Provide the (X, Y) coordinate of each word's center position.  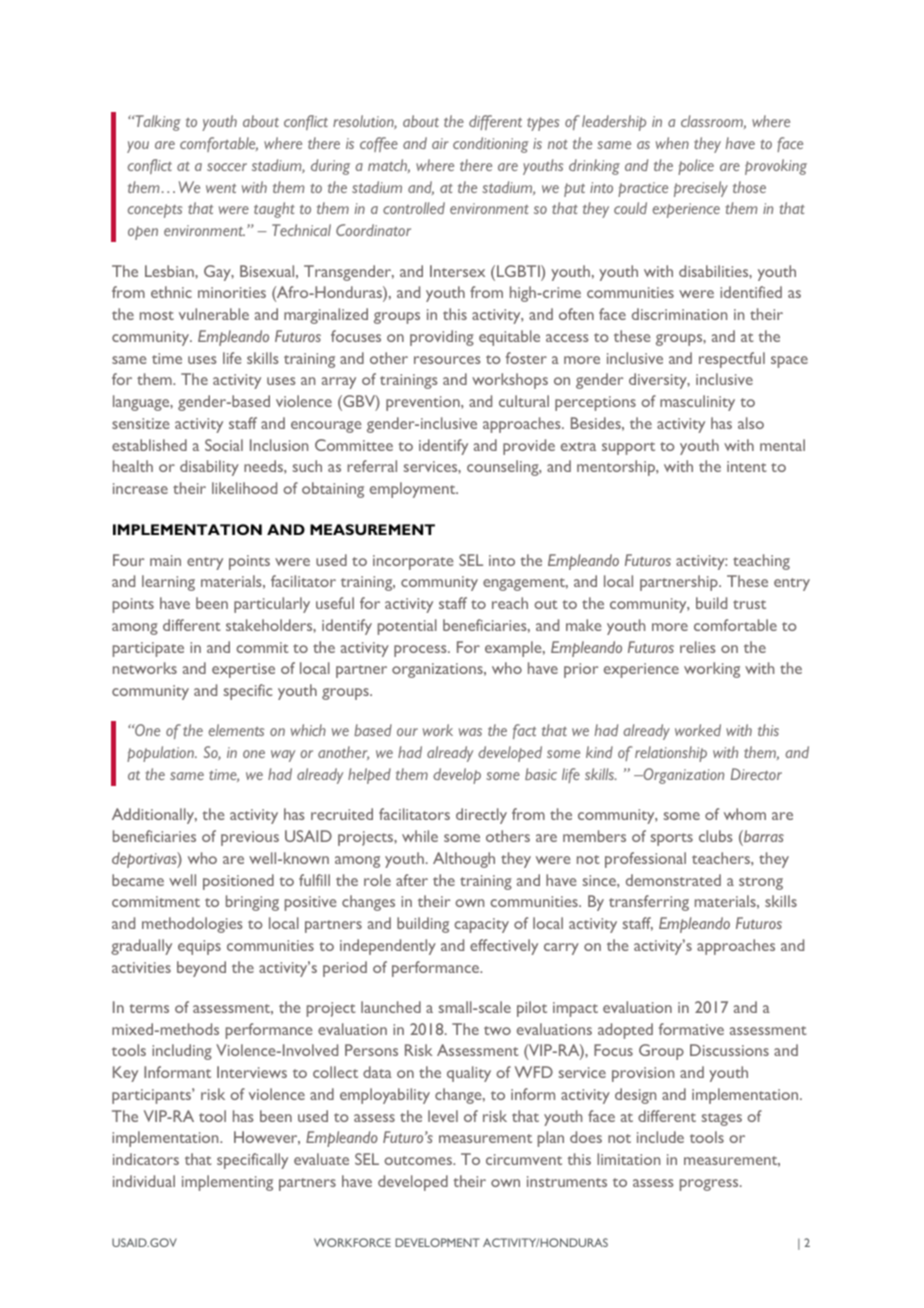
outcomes (419, 1160)
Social (224, 445)
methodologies (192, 925)
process (421, 651)
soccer (227, 167)
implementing (227, 1183)
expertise (243, 670)
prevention (424, 403)
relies (697, 647)
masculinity (697, 403)
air (440, 143)
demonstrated (673, 880)
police (696, 167)
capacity (481, 925)
